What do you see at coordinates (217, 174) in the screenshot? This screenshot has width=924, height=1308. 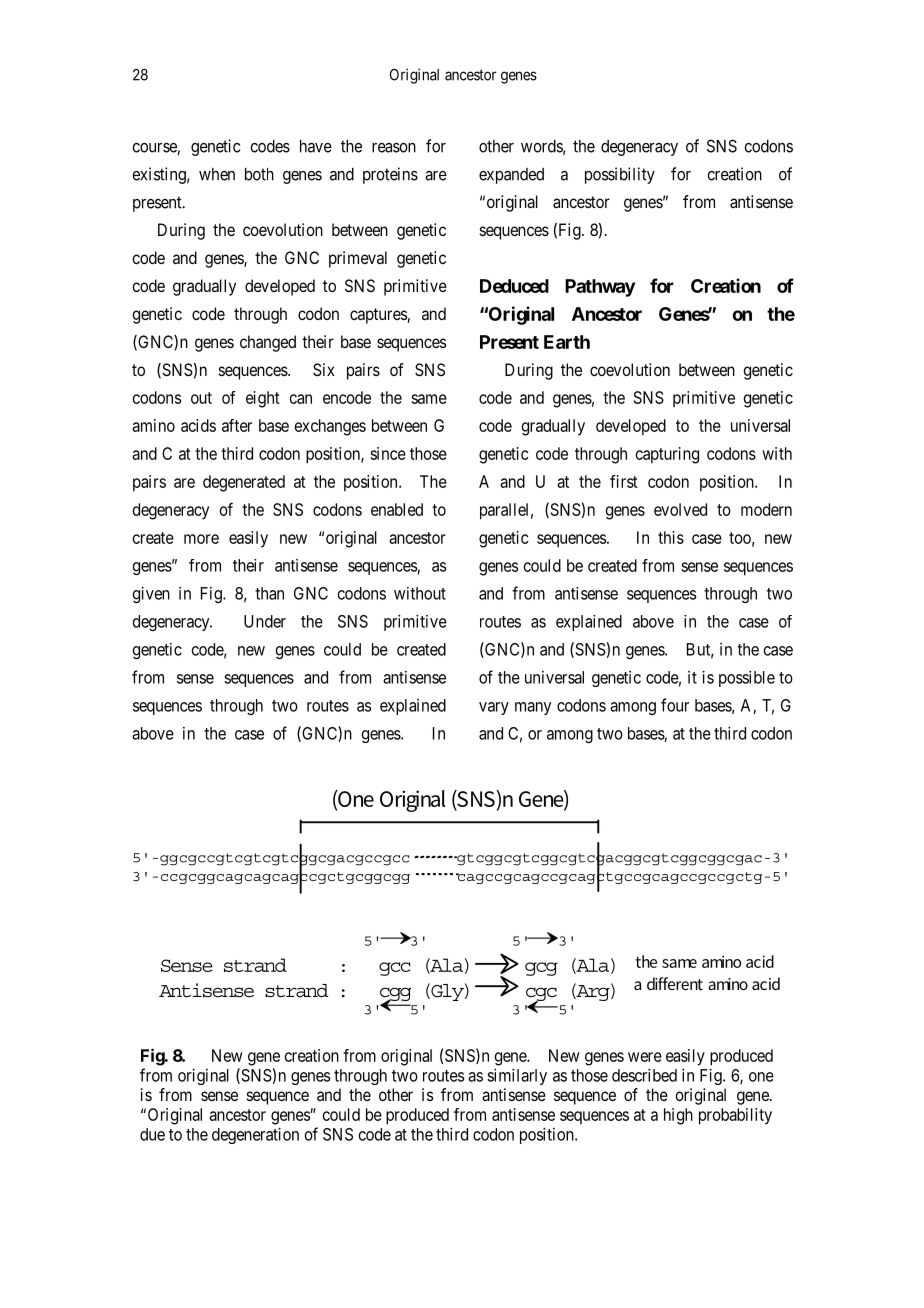 I see `when` at bounding box center [217, 174].
